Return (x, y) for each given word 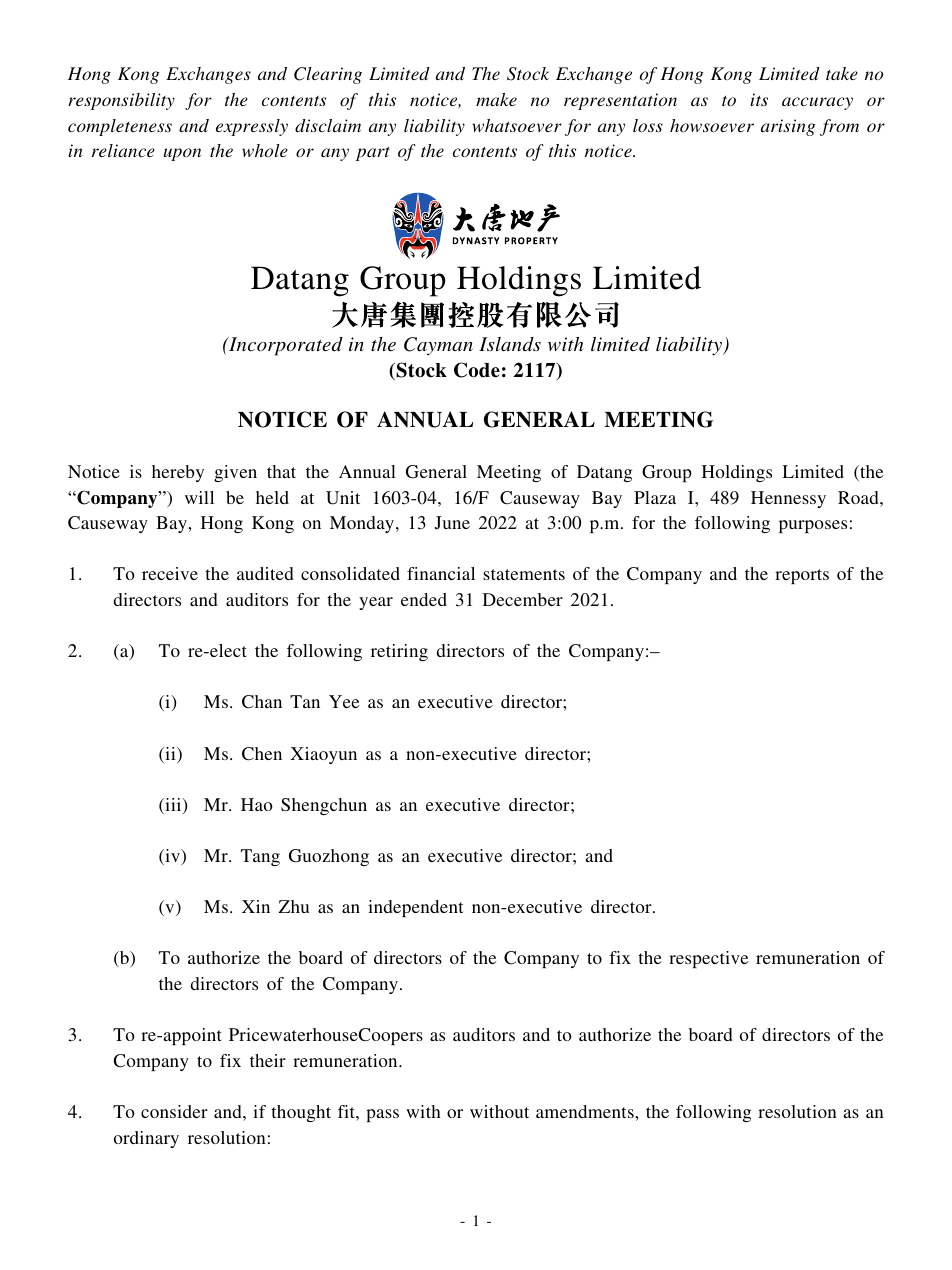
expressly (252, 127)
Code (477, 370)
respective (708, 959)
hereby (178, 473)
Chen (262, 754)
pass (382, 1115)
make (496, 99)
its (759, 99)
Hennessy (788, 499)
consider (174, 1111)
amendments (586, 1111)
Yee (344, 701)
